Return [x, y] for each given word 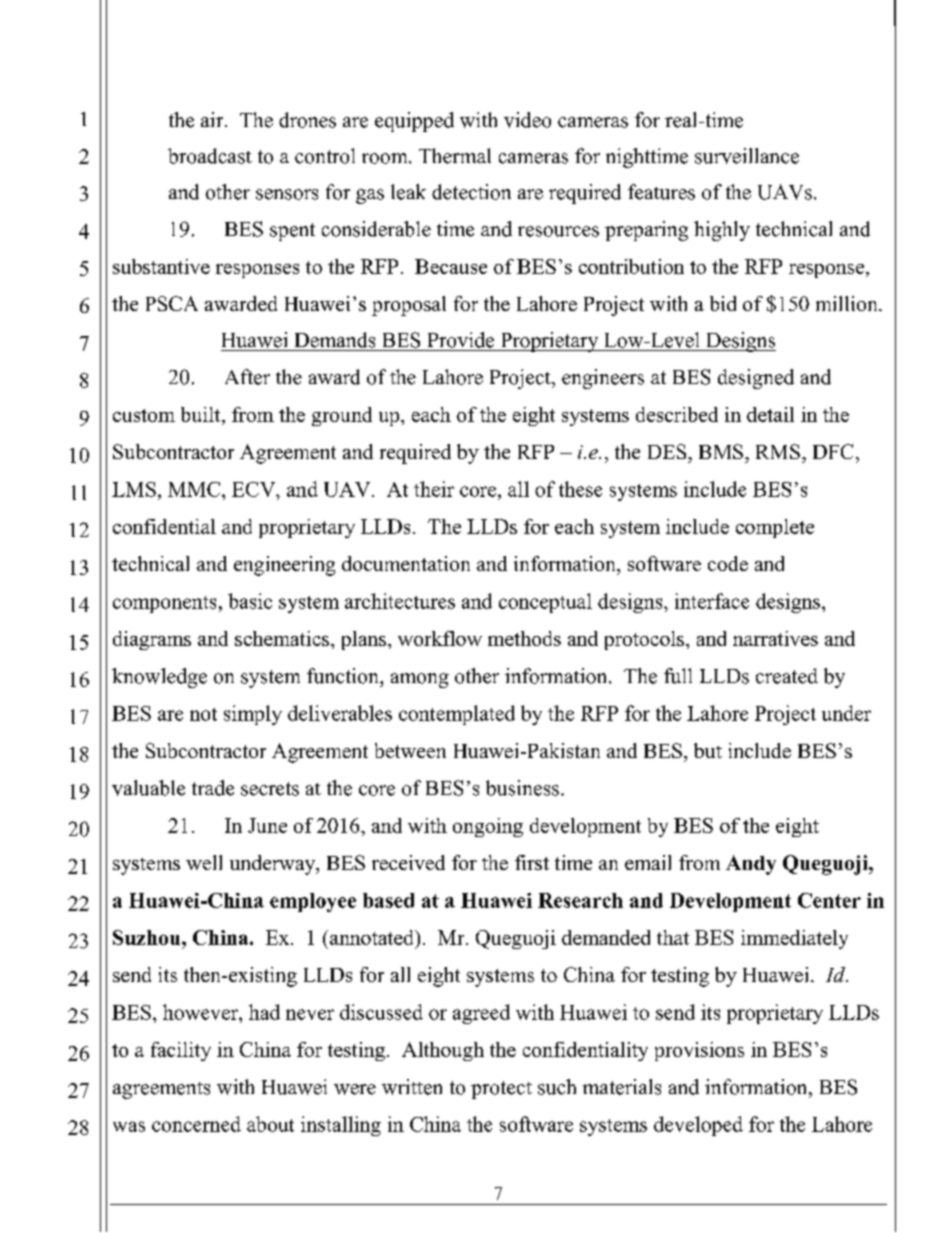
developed [698, 1126]
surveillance [747, 156]
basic [250, 601]
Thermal [455, 156]
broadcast [210, 156]
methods [524, 638]
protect [501, 1090]
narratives [775, 638]
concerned [196, 1124]
